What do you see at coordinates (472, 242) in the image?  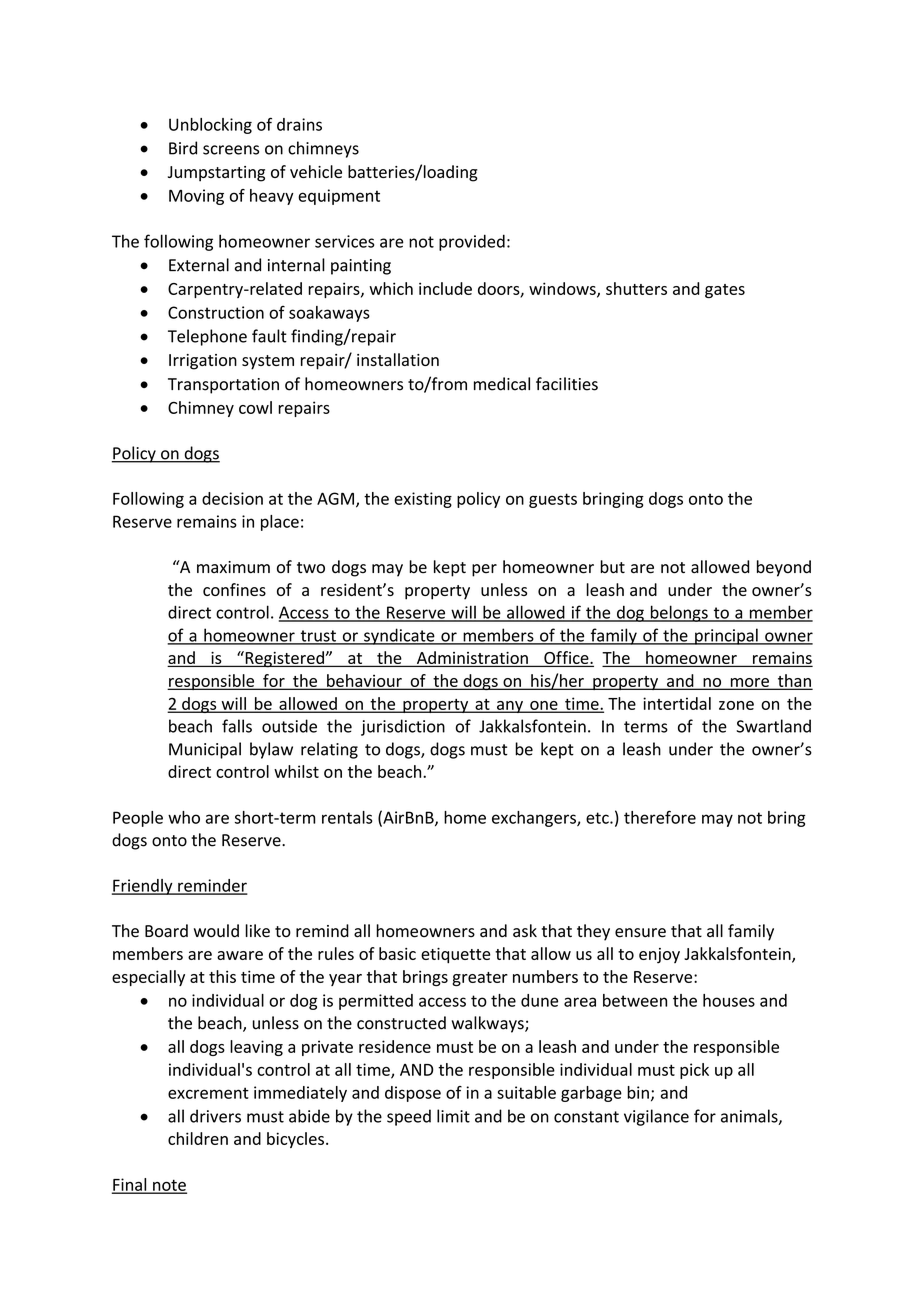 I see `provided` at bounding box center [472, 242].
